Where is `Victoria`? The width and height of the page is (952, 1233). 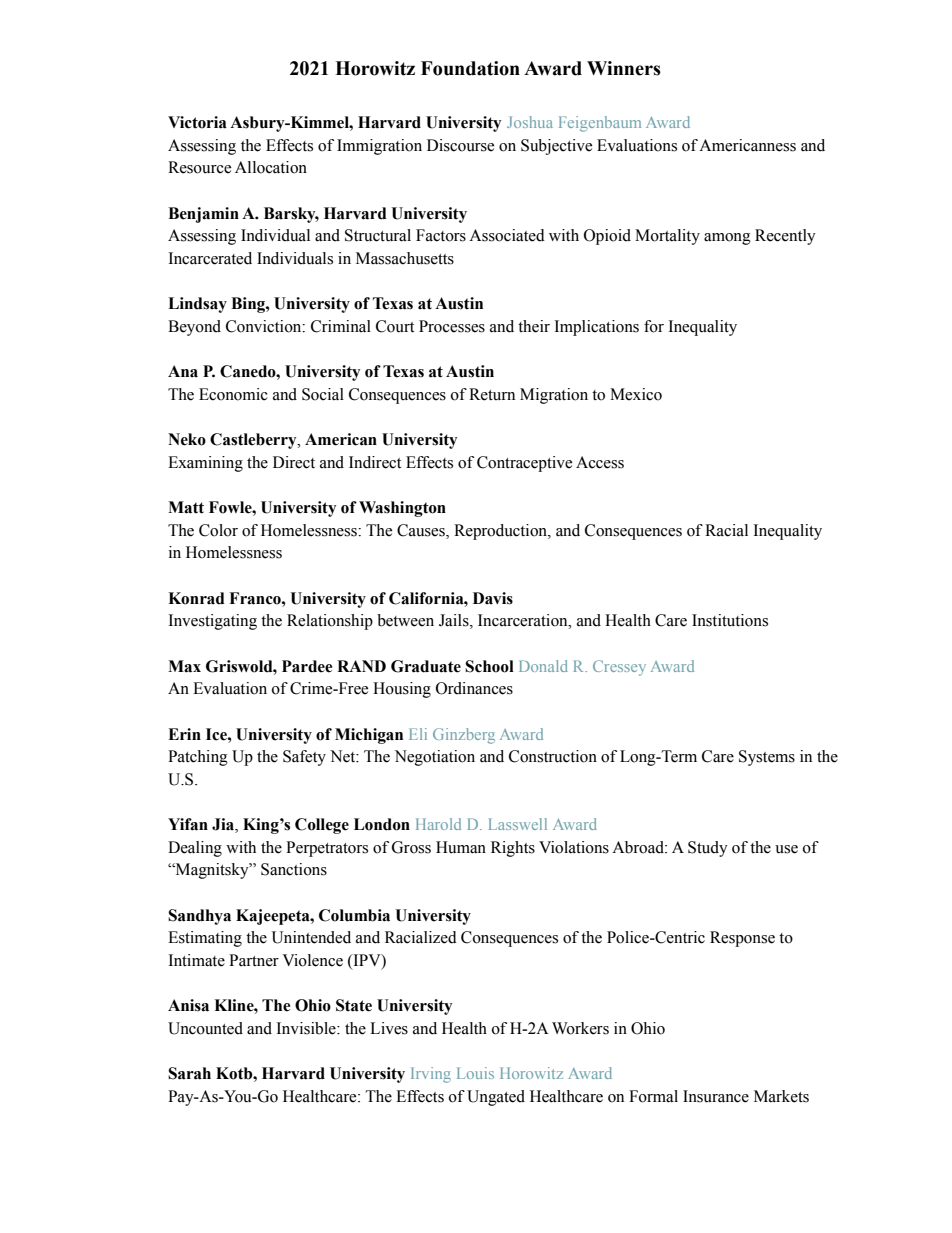 Victoria is located at coordinates (197, 122).
